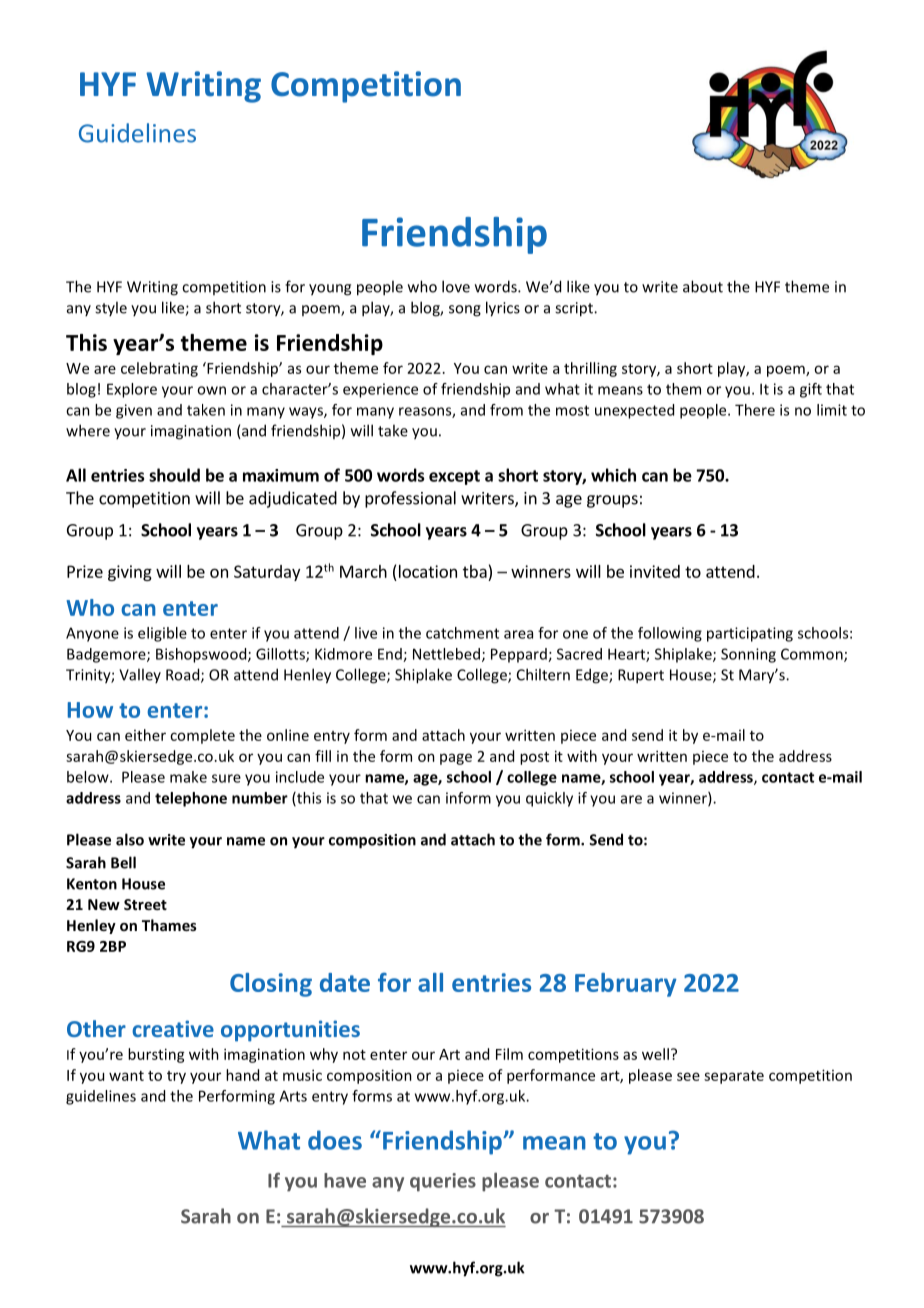 This screenshot has height=1308, width=924. I want to click on post, so click(534, 758).
